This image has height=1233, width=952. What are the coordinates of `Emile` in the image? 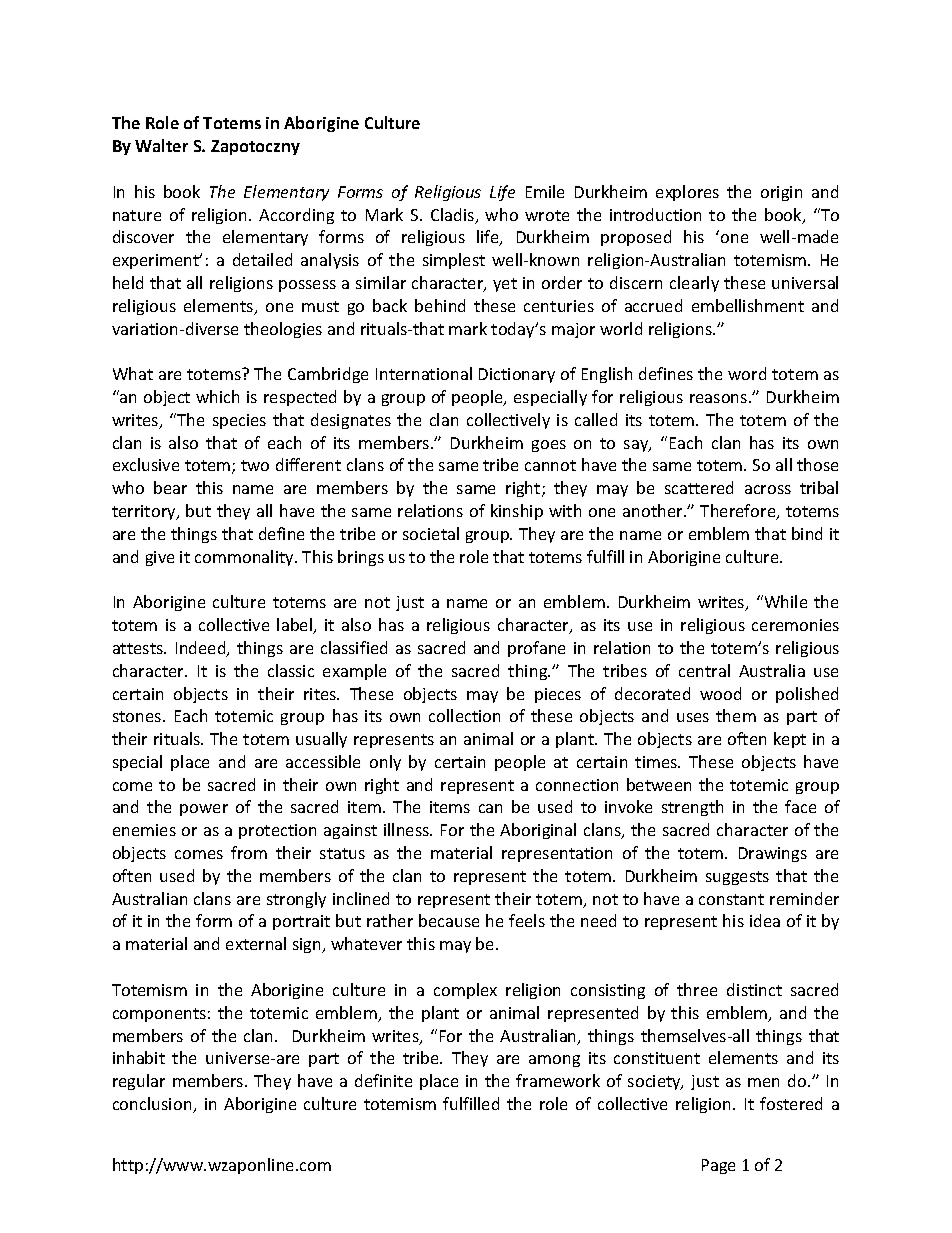 It's located at (545, 191).
